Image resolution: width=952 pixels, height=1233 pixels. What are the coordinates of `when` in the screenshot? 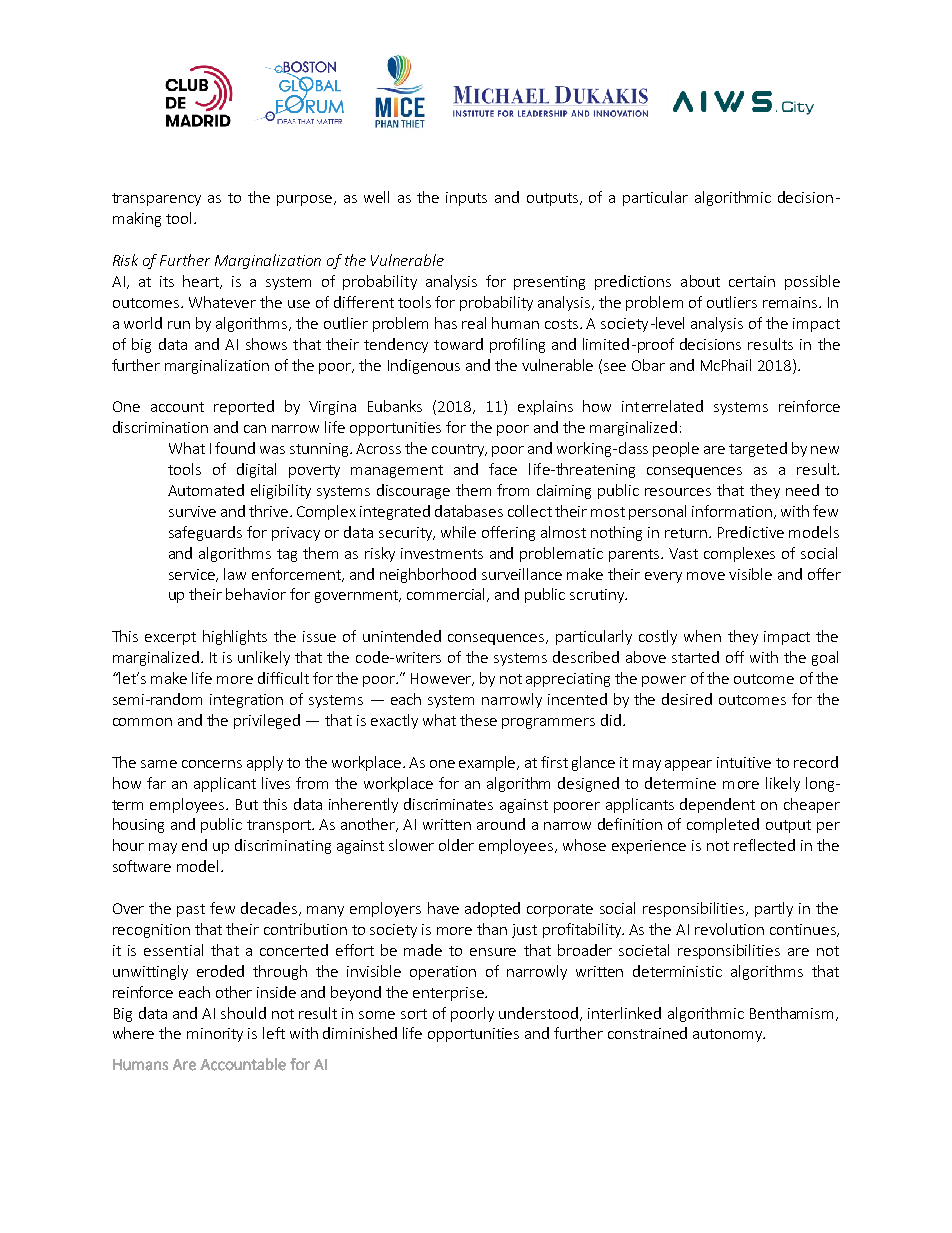 It's located at (702, 636).
